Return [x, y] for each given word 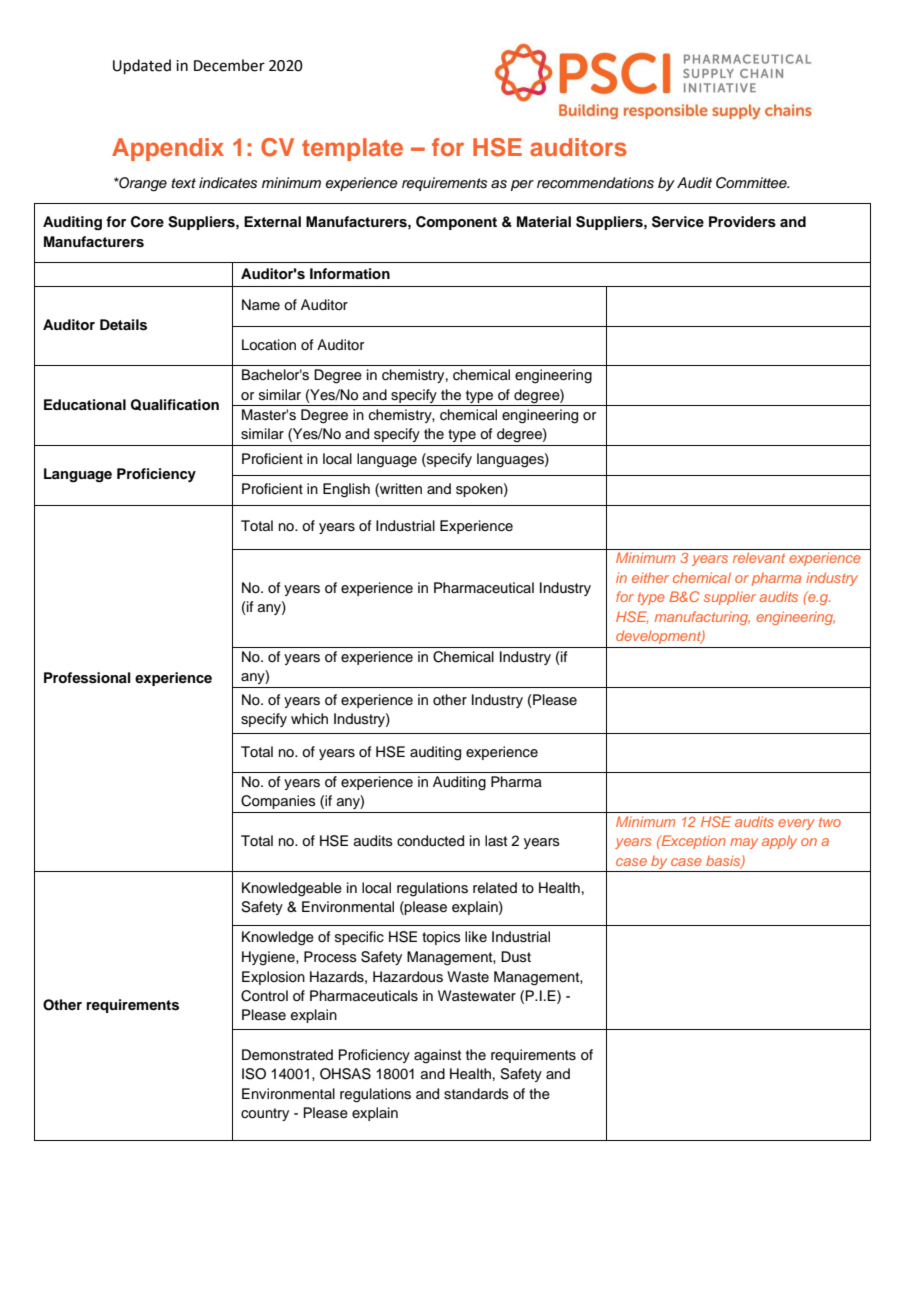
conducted [430, 841]
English [346, 490]
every [796, 824]
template [352, 149]
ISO [254, 1074]
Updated [142, 66]
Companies [278, 802]
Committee [752, 183]
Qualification [175, 405]
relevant [759, 557]
